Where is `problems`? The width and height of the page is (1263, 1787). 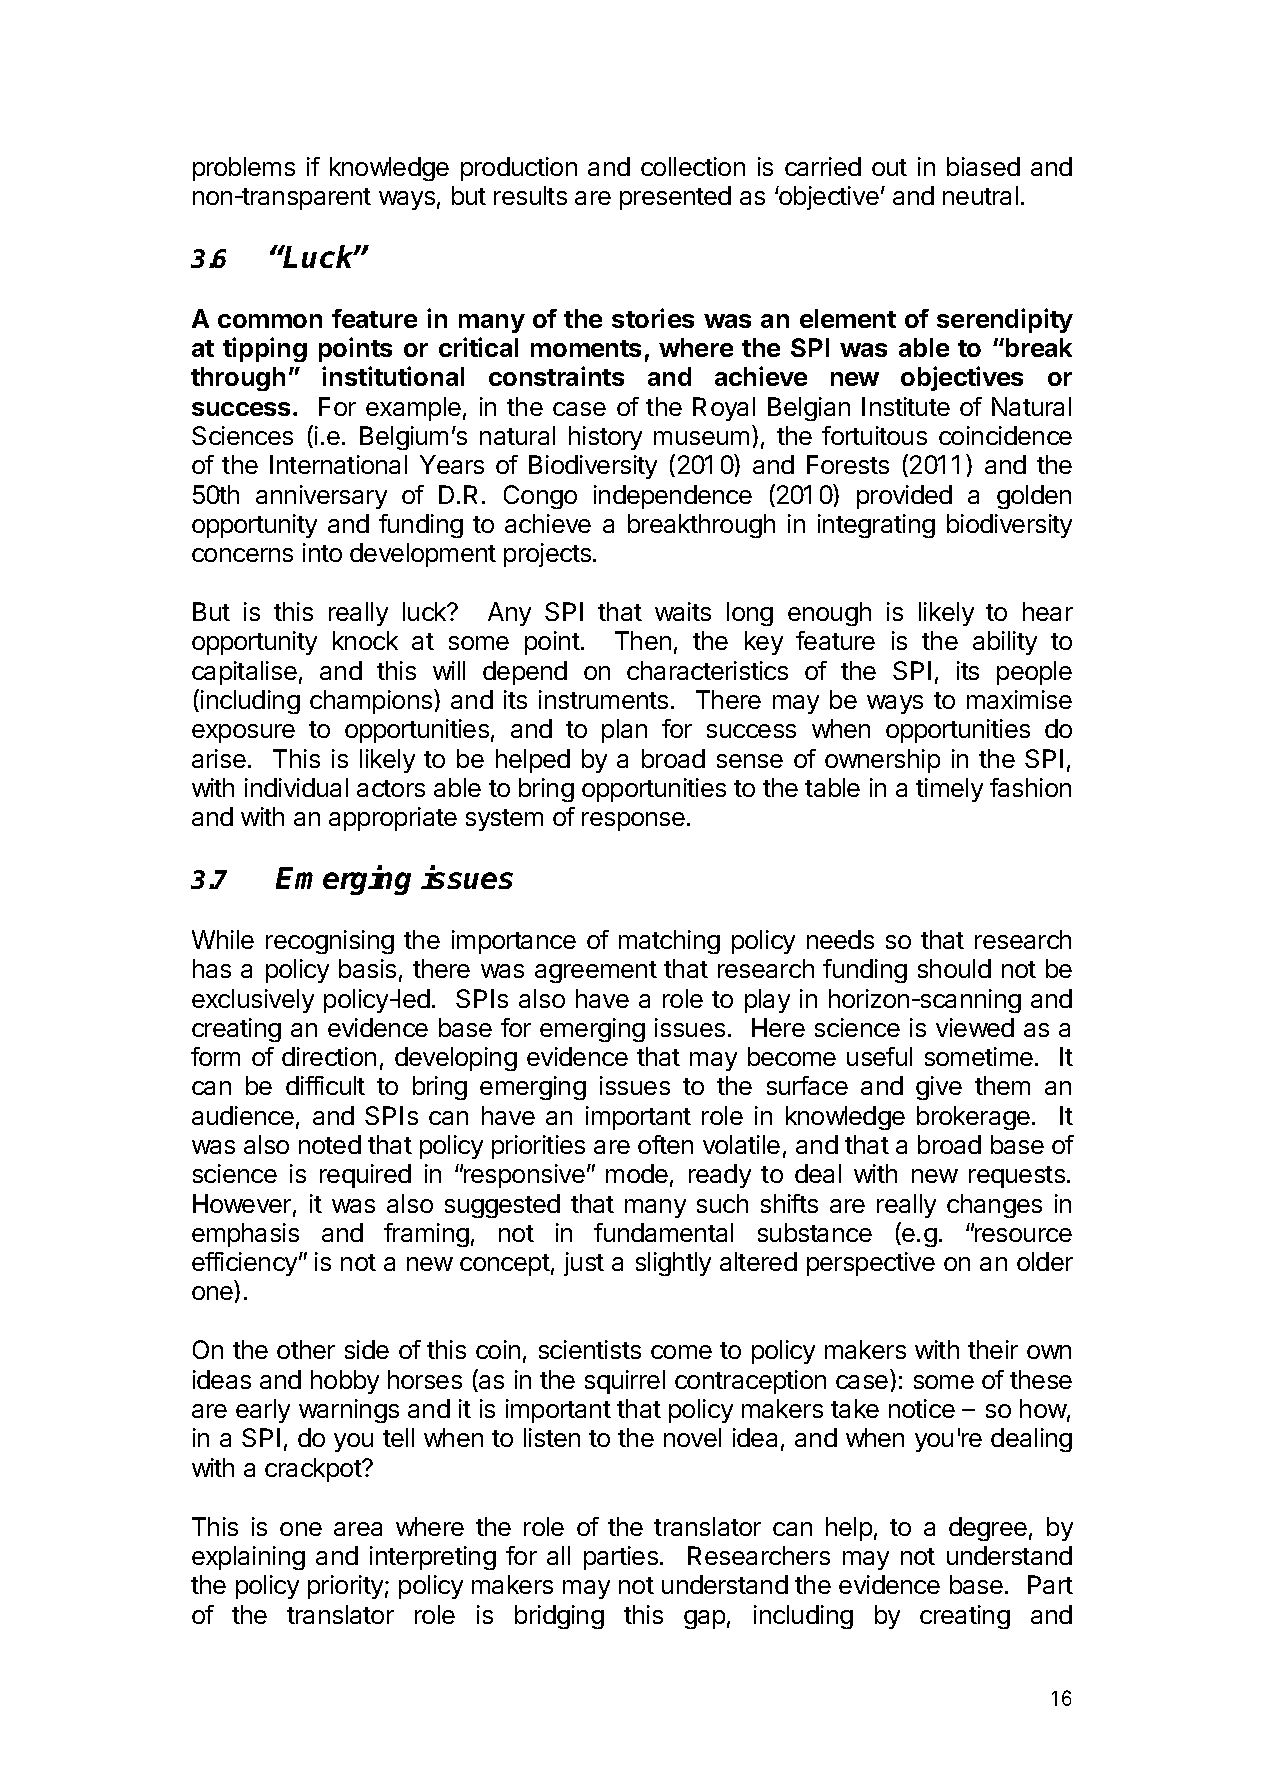
problems is located at coordinates (244, 169).
